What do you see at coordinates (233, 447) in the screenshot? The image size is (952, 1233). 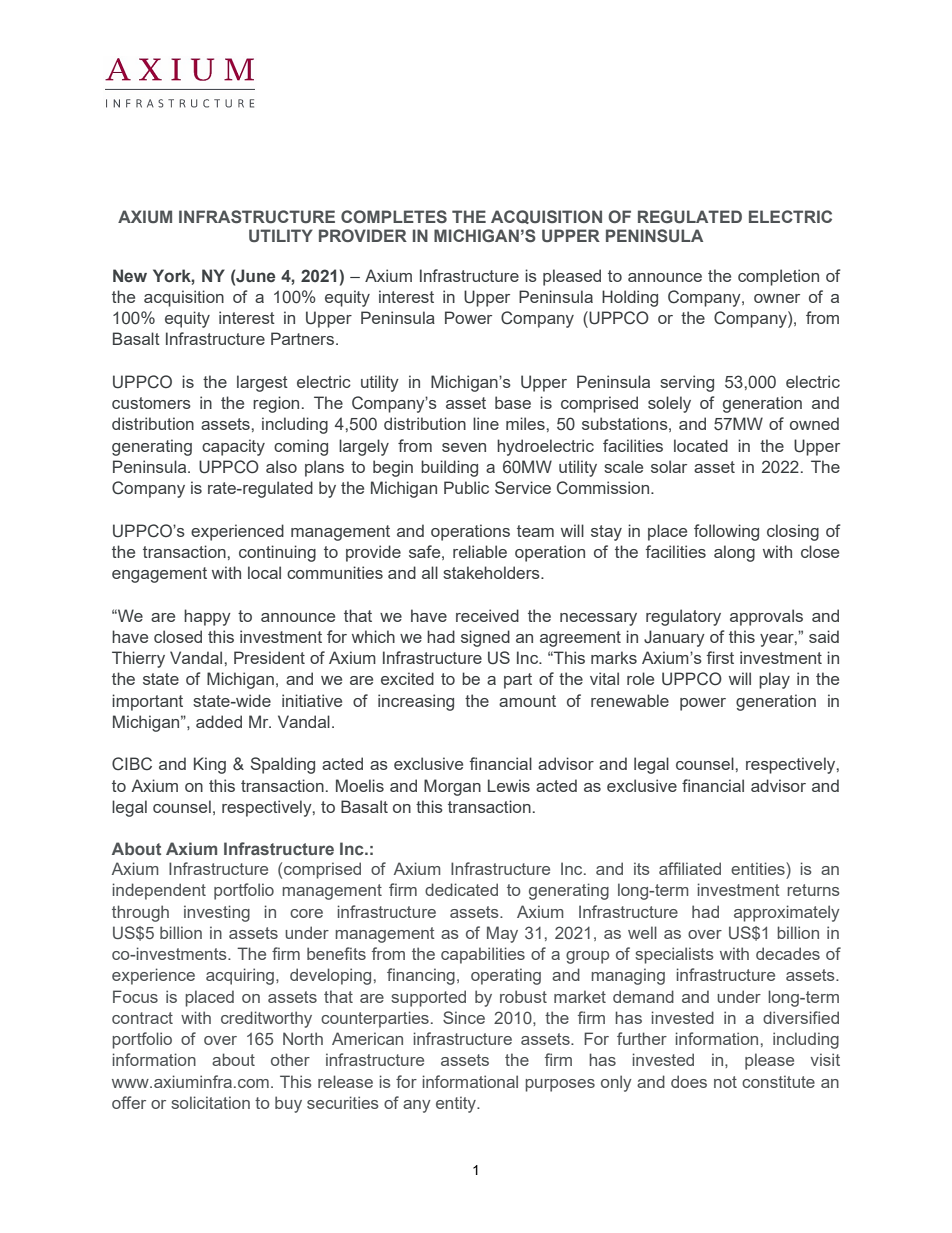 I see `capacity` at bounding box center [233, 447].
